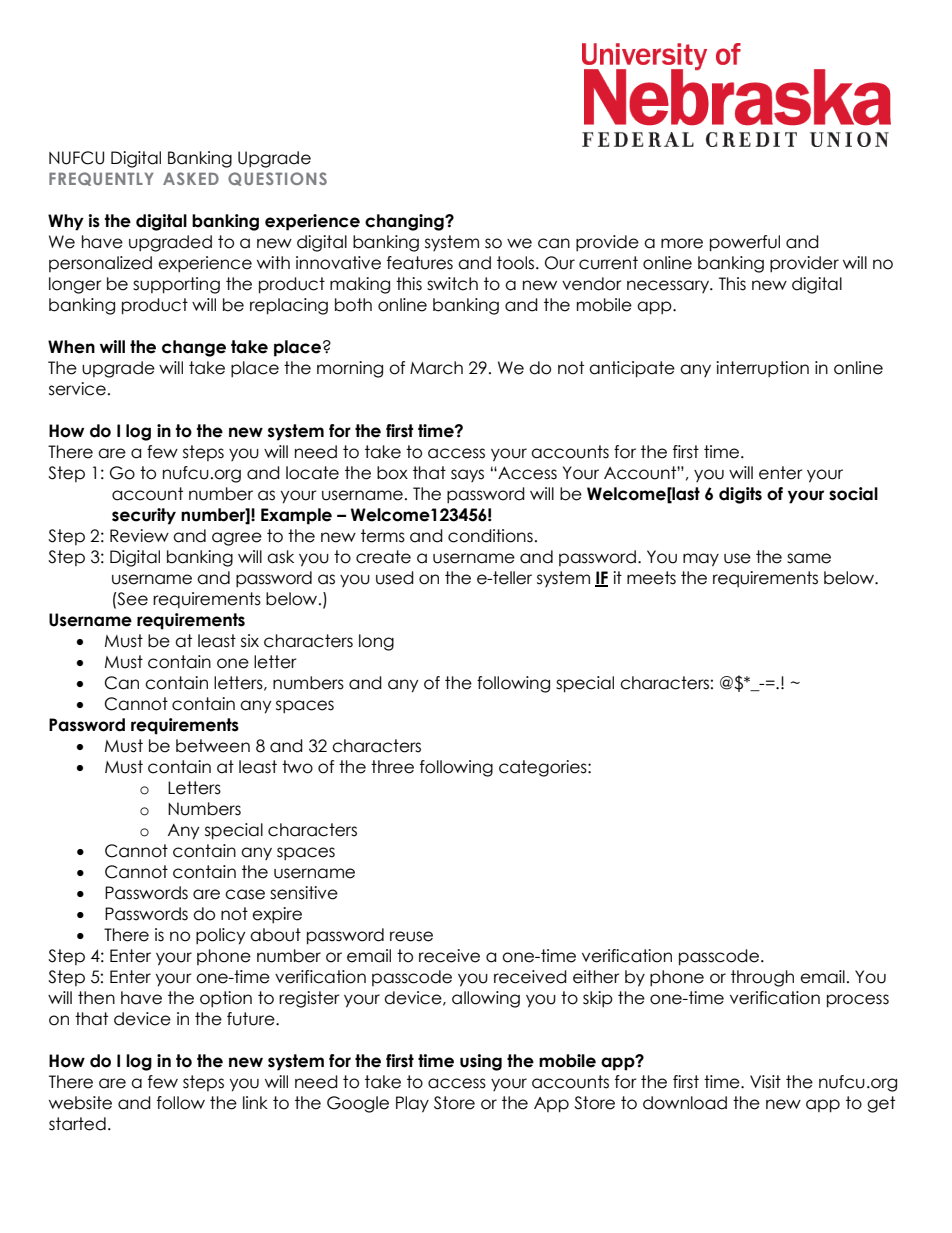 The height and width of the image is (1233, 952). Describe the element at coordinates (245, 894) in the image. I see `case` at that location.
